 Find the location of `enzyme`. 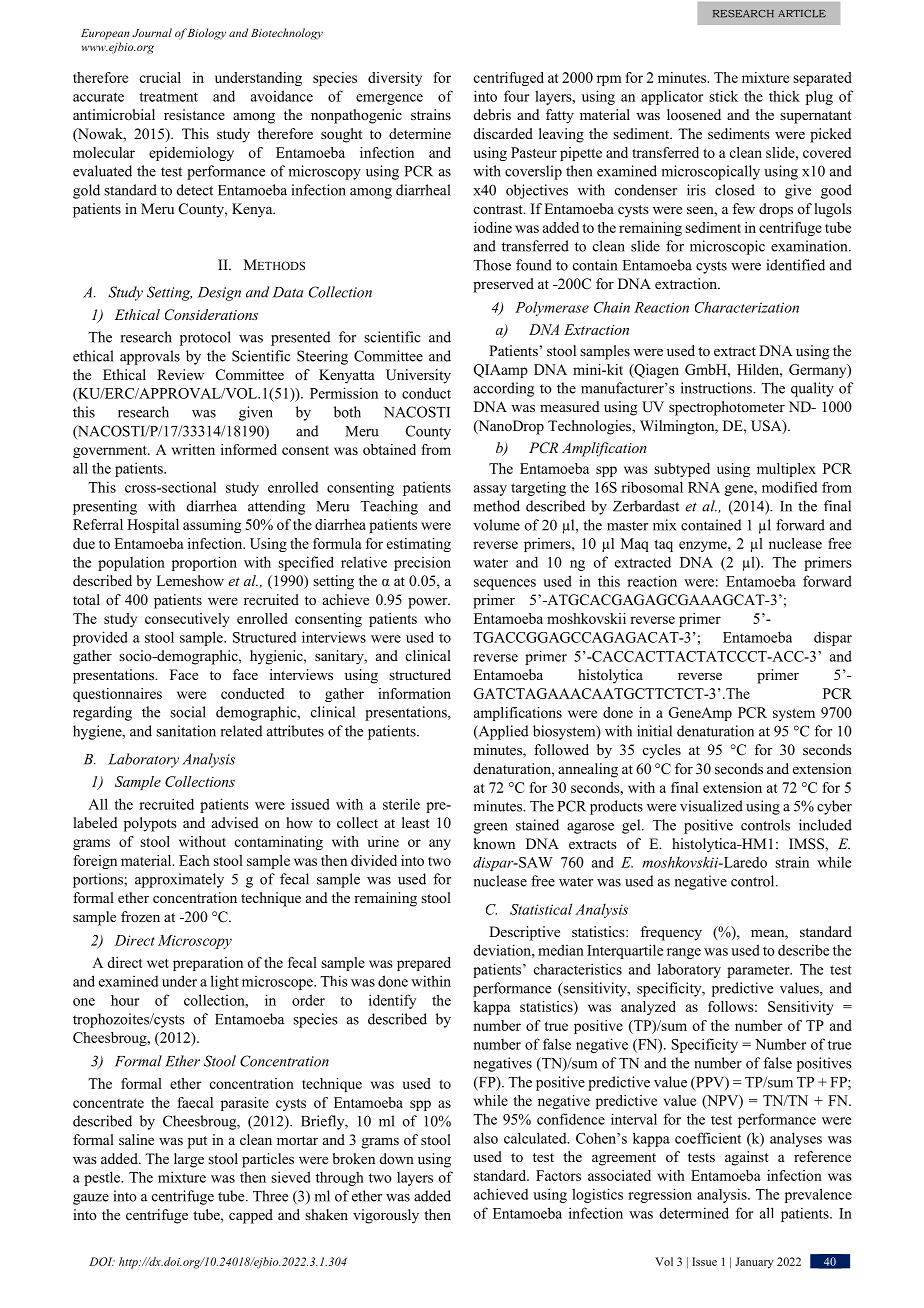

enzyme is located at coordinates (704, 546).
